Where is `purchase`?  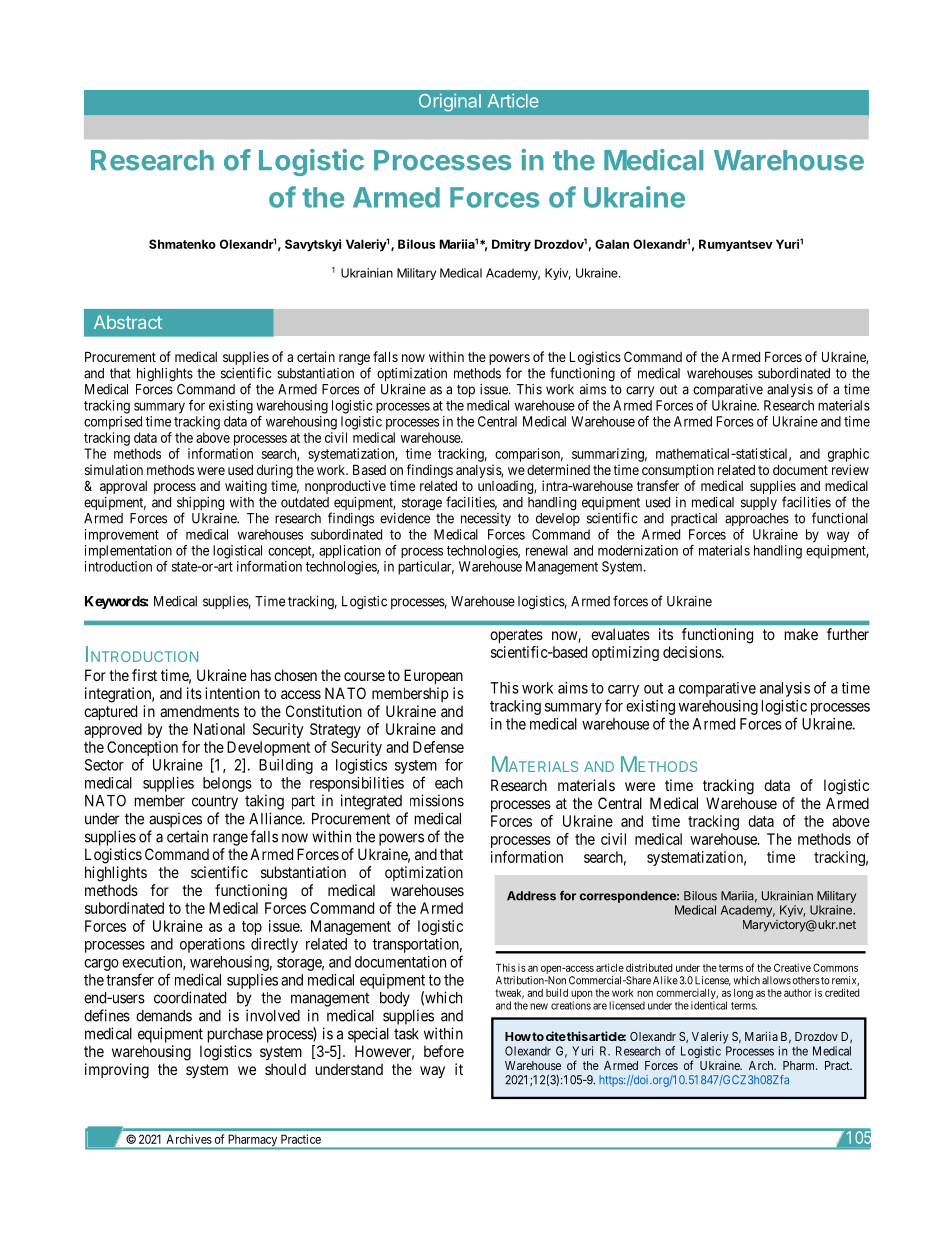 purchase is located at coordinates (235, 1035).
